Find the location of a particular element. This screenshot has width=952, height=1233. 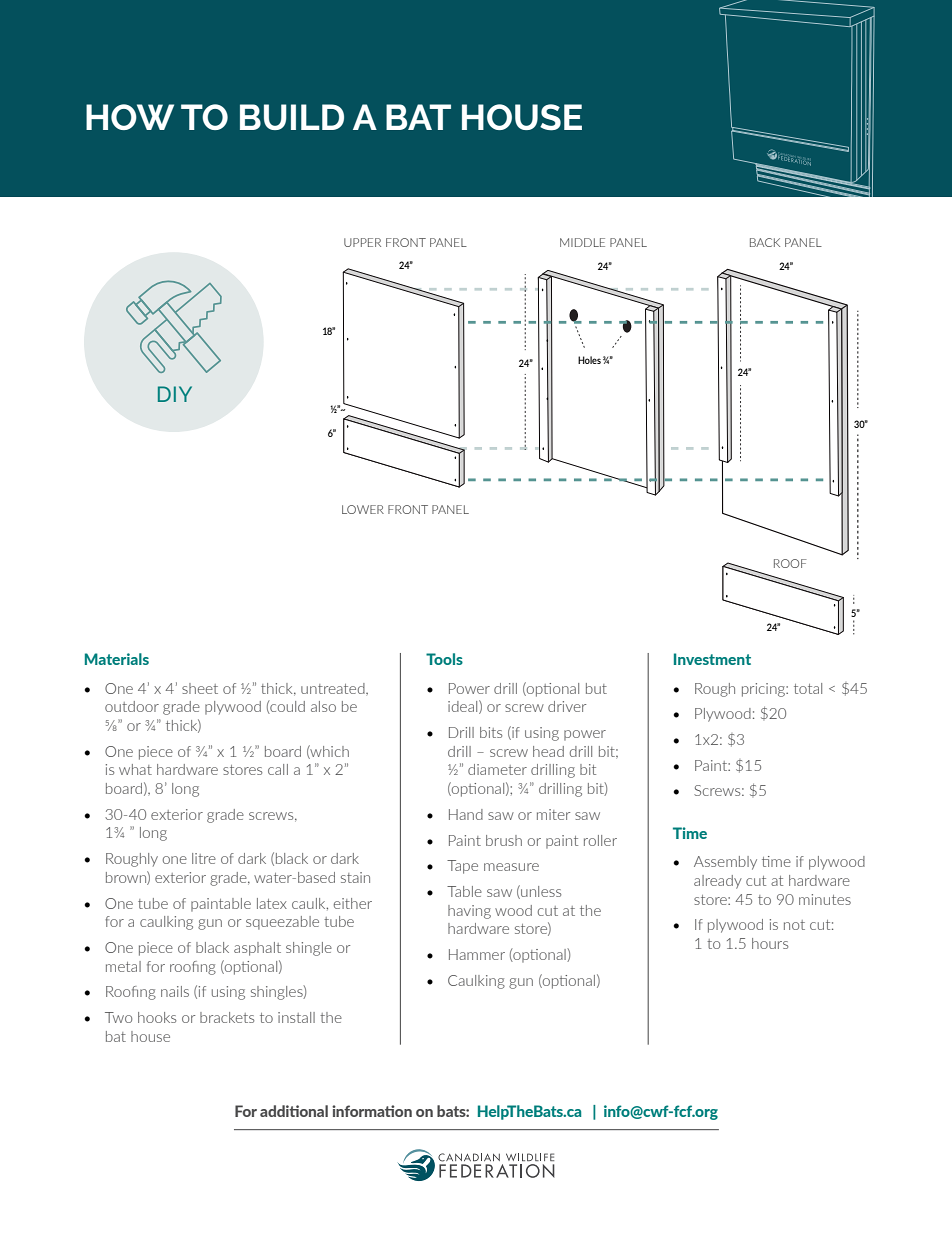

Holes is located at coordinates (589, 360).
